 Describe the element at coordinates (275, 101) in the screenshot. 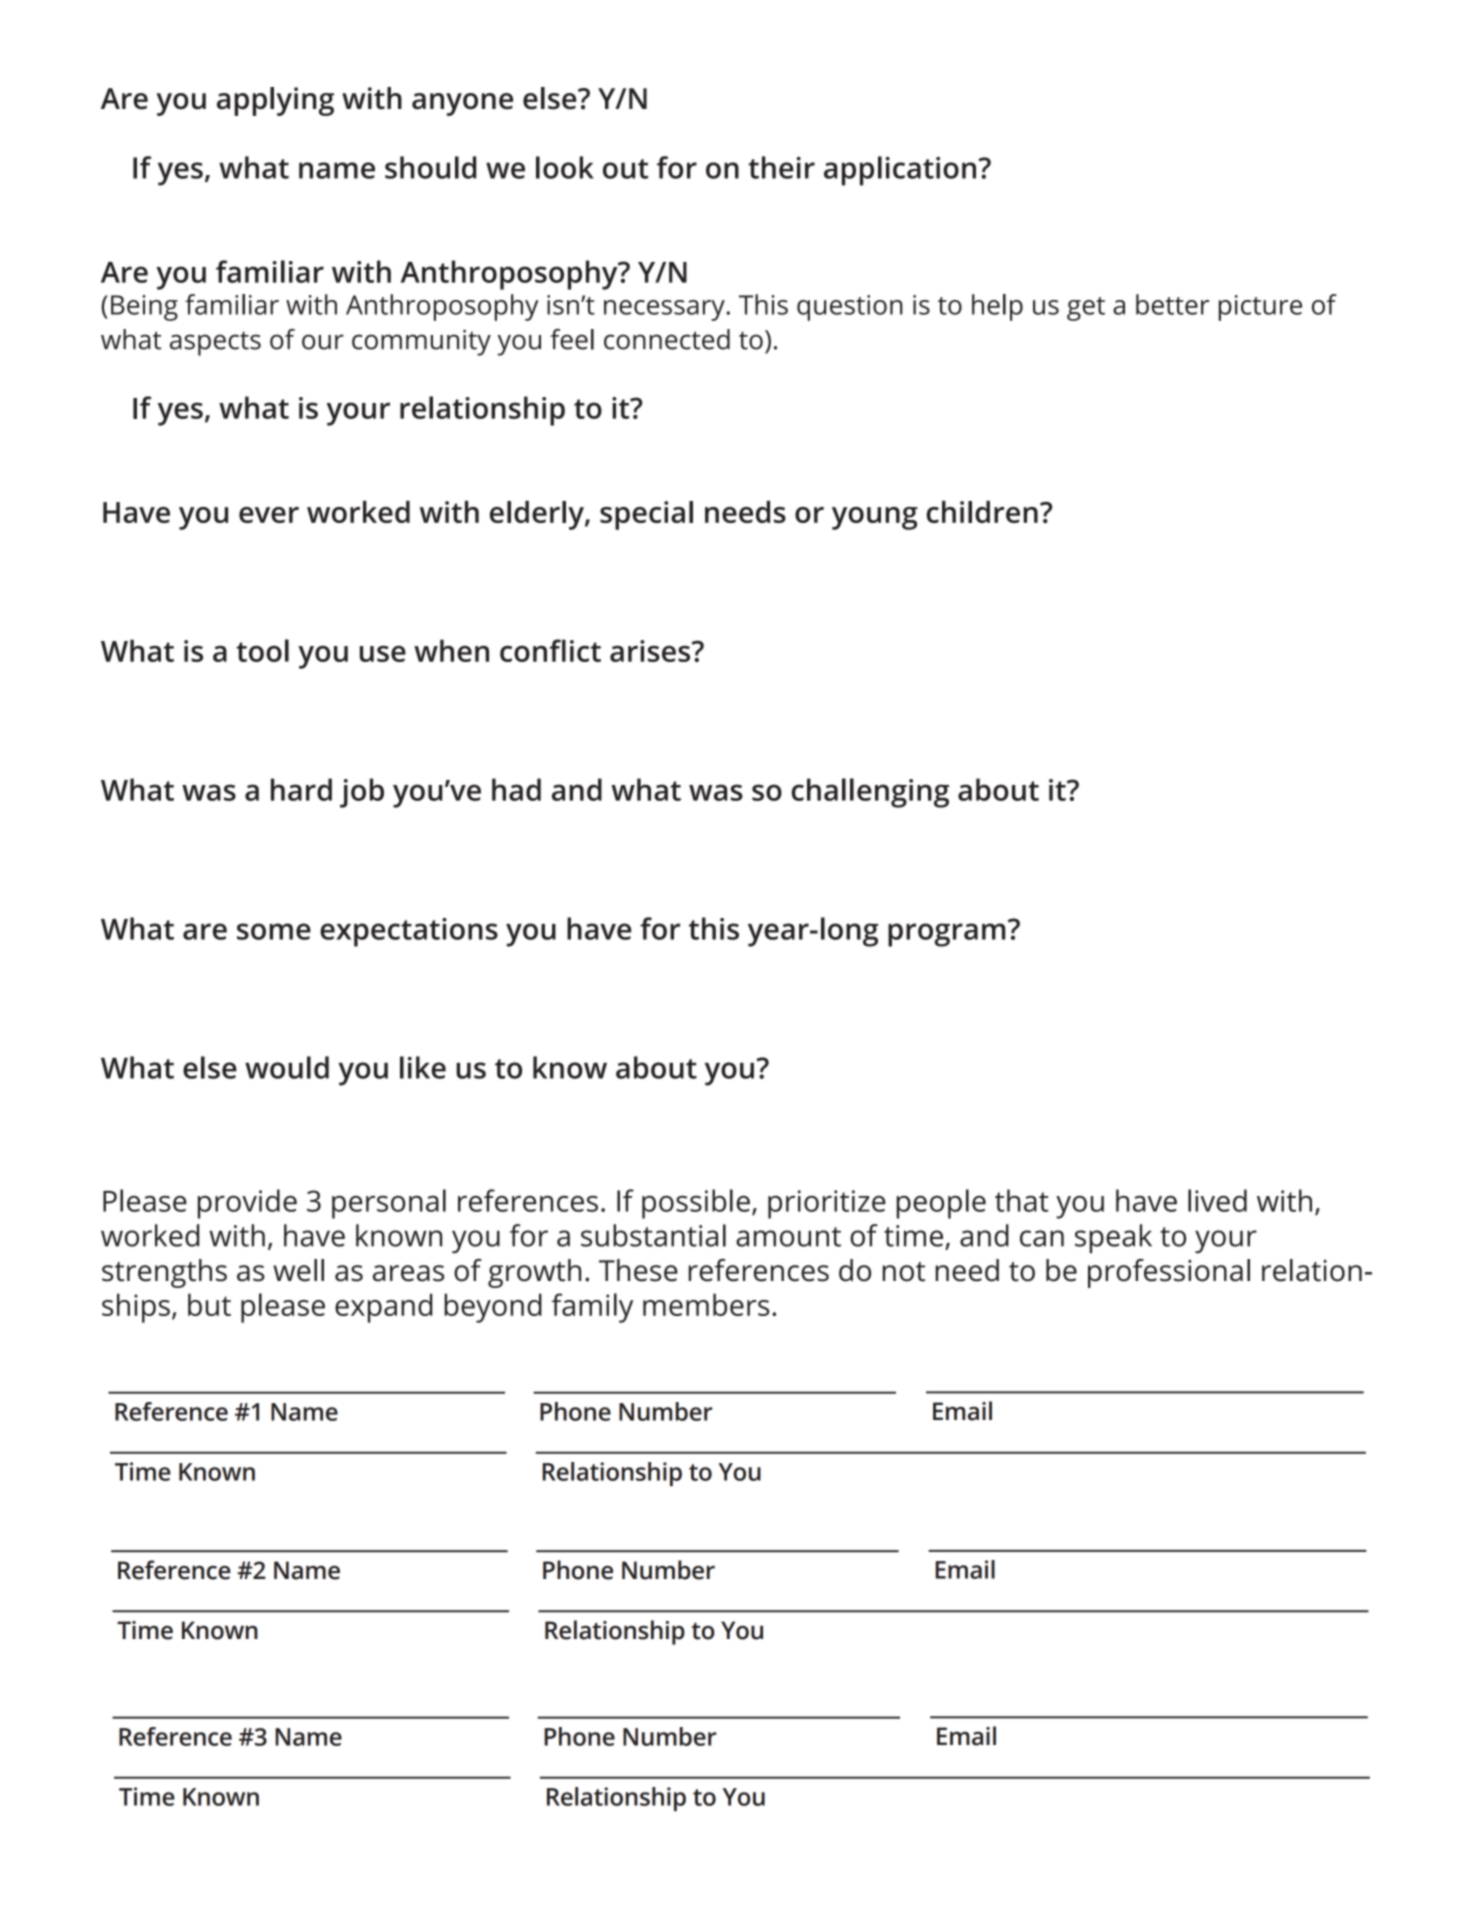

I see `applying` at that location.
